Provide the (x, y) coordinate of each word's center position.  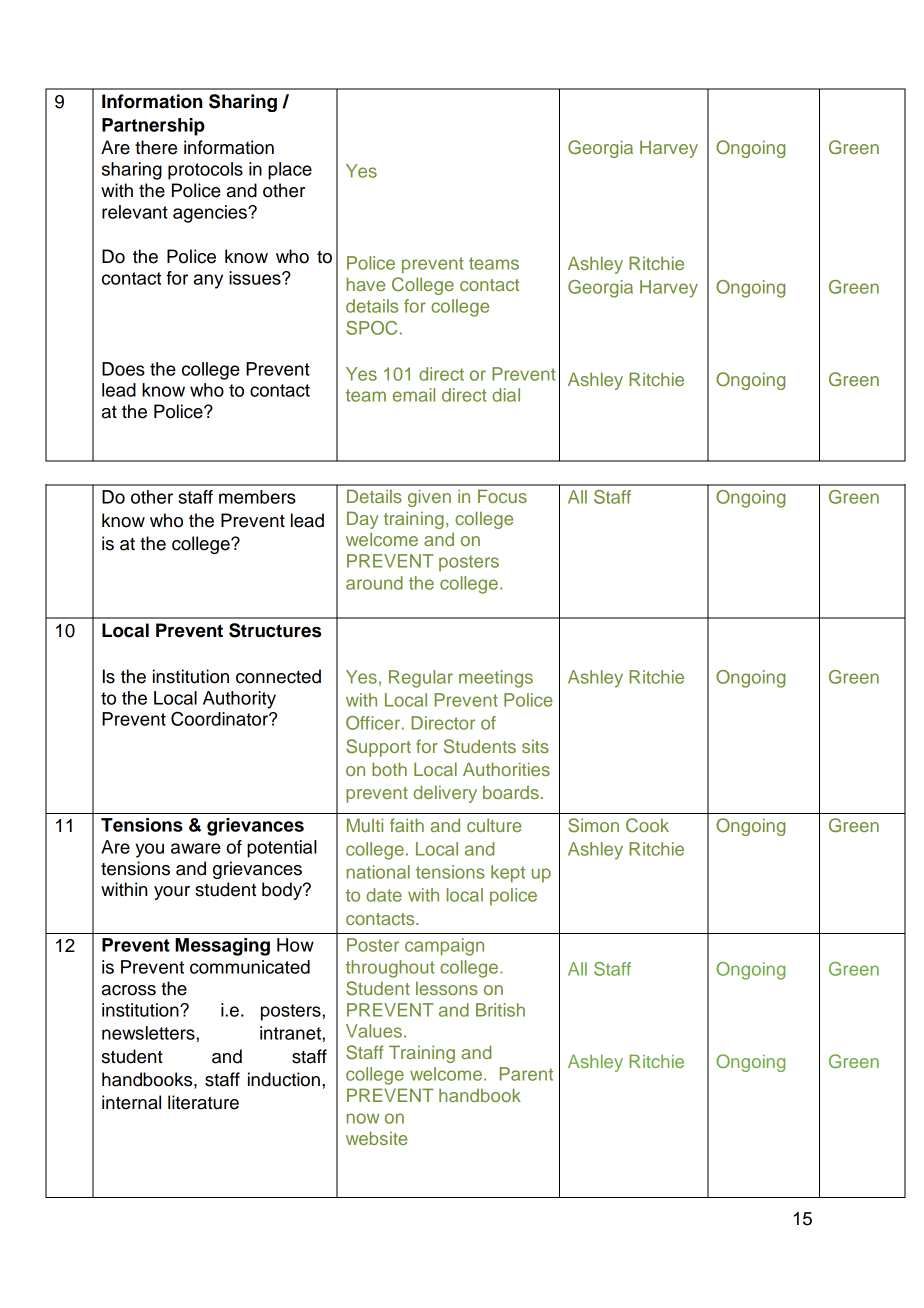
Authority (239, 700)
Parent (526, 1074)
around (374, 583)
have (366, 284)
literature (203, 1102)
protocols (205, 171)
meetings (496, 679)
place (290, 171)
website (377, 1138)
